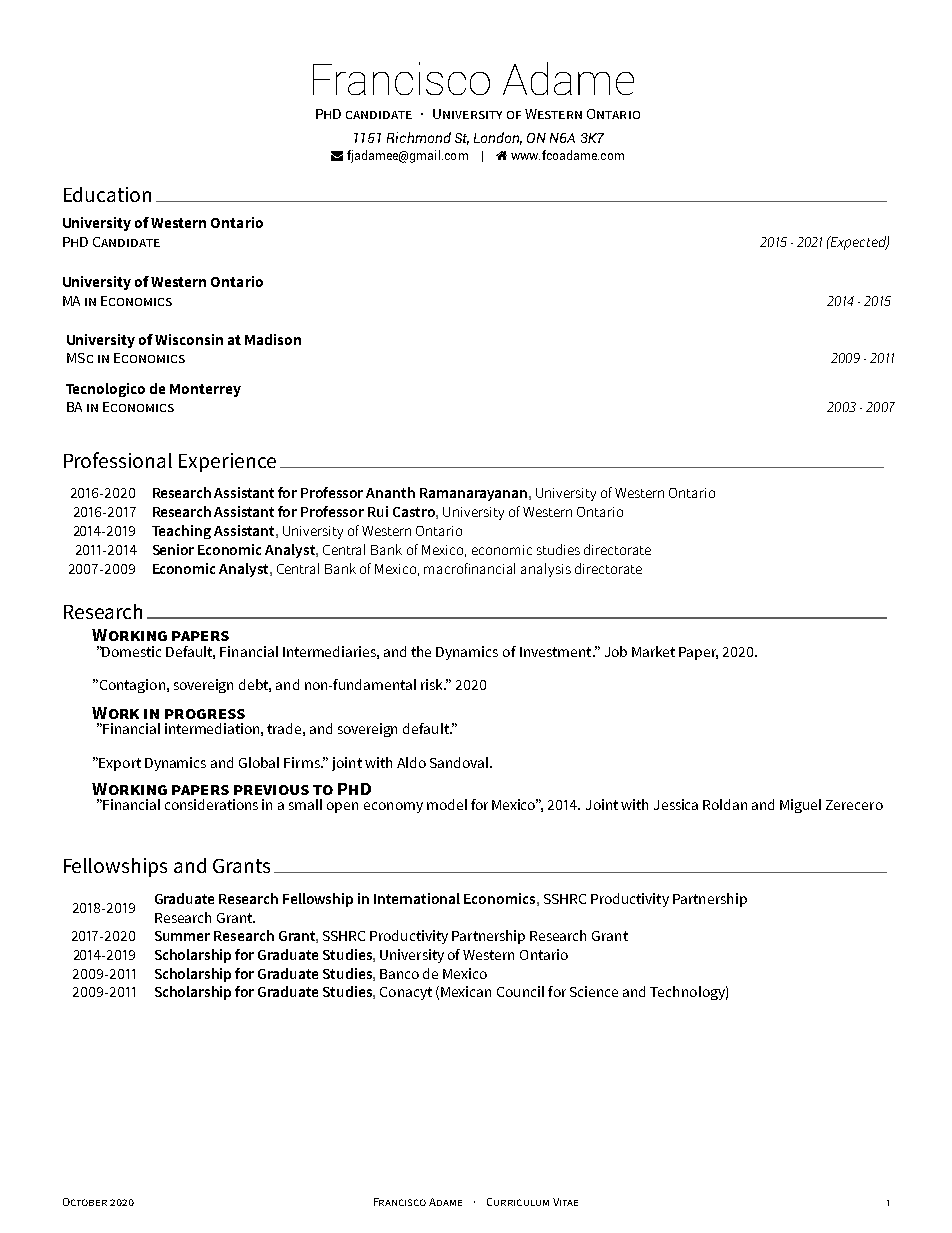 The height and width of the screenshot is (1233, 952). What do you see at coordinates (419, 137) in the screenshot?
I see `Richmond` at bounding box center [419, 137].
